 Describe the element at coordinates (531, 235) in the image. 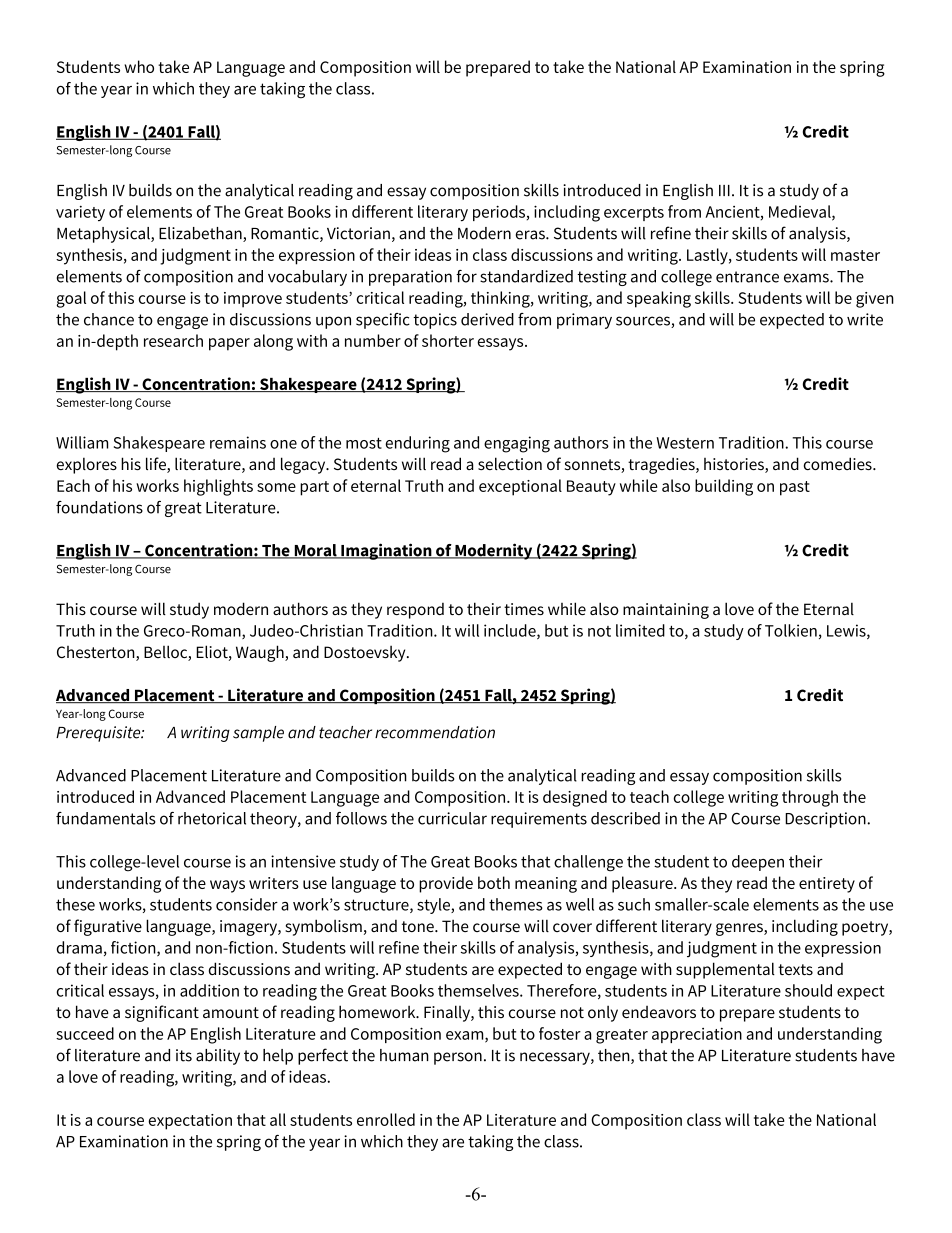

I see `eras` at that location.
